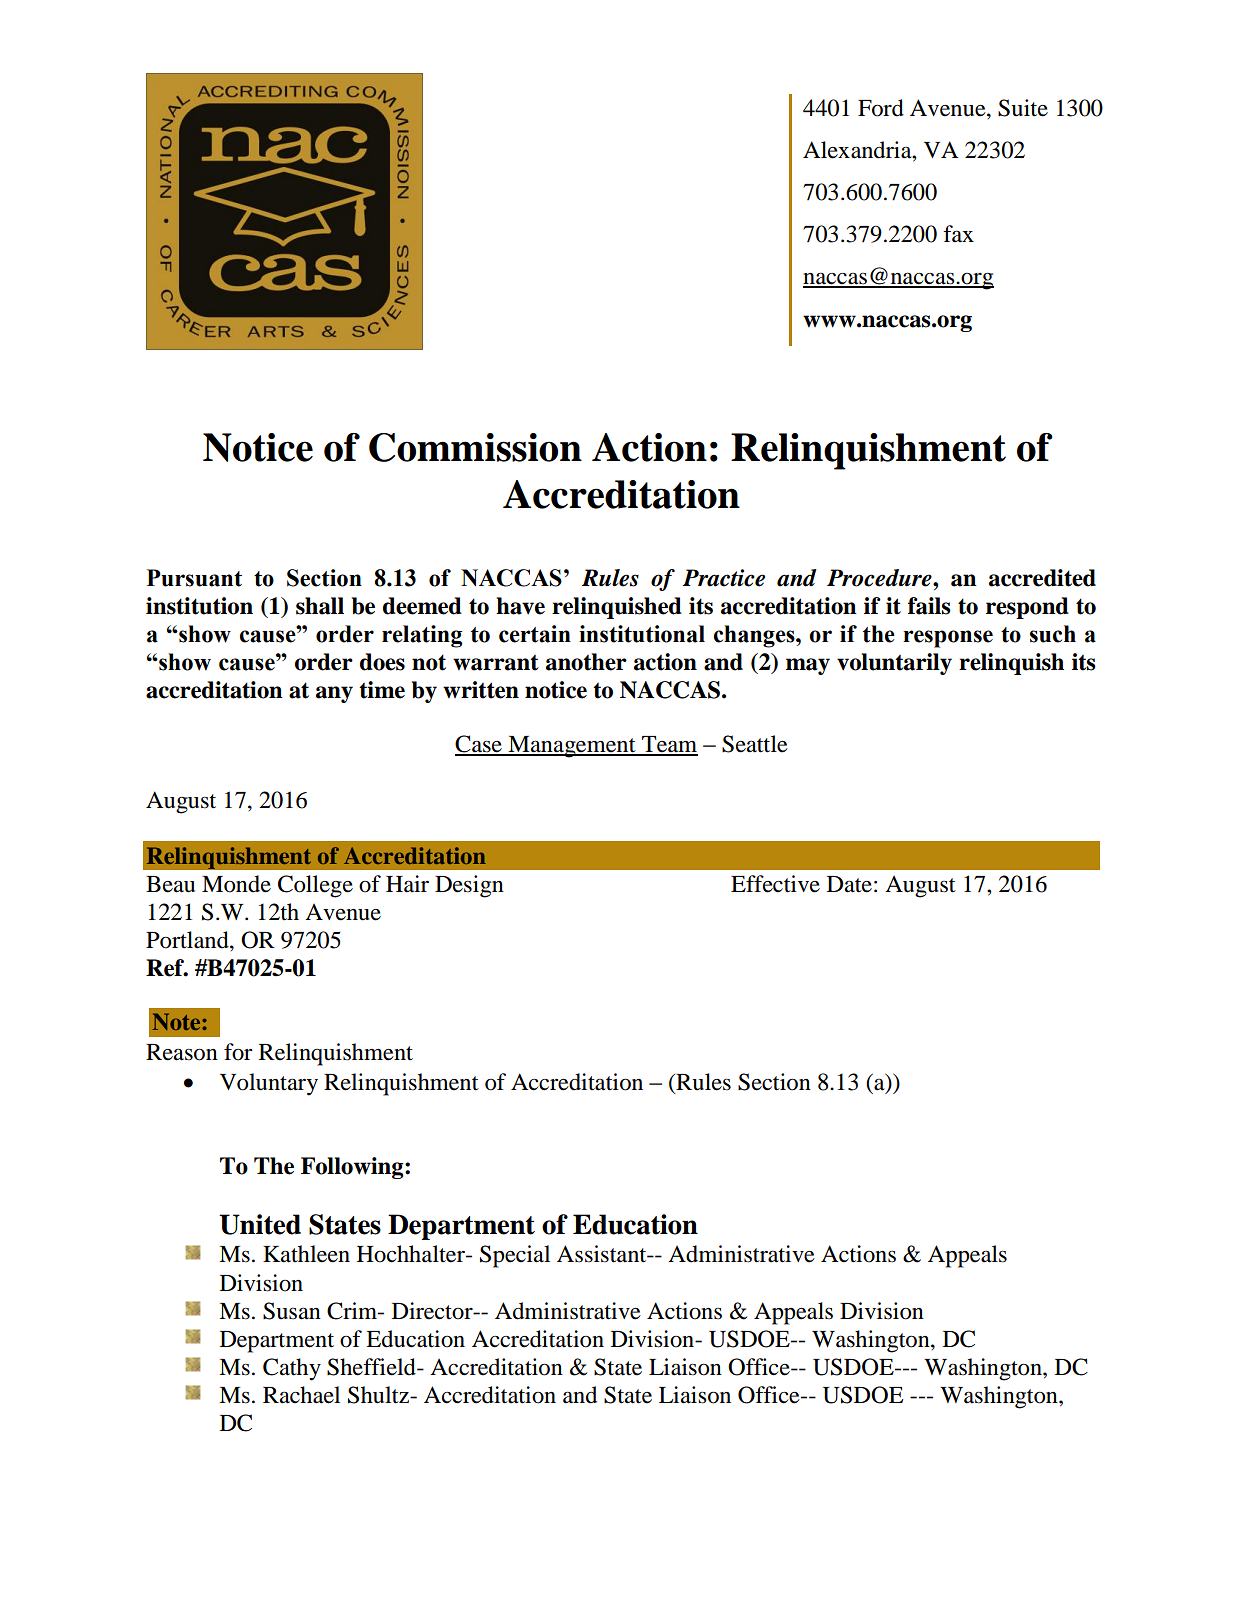 This screenshot has width=1243, height=1608. I want to click on shall, so click(320, 606).
